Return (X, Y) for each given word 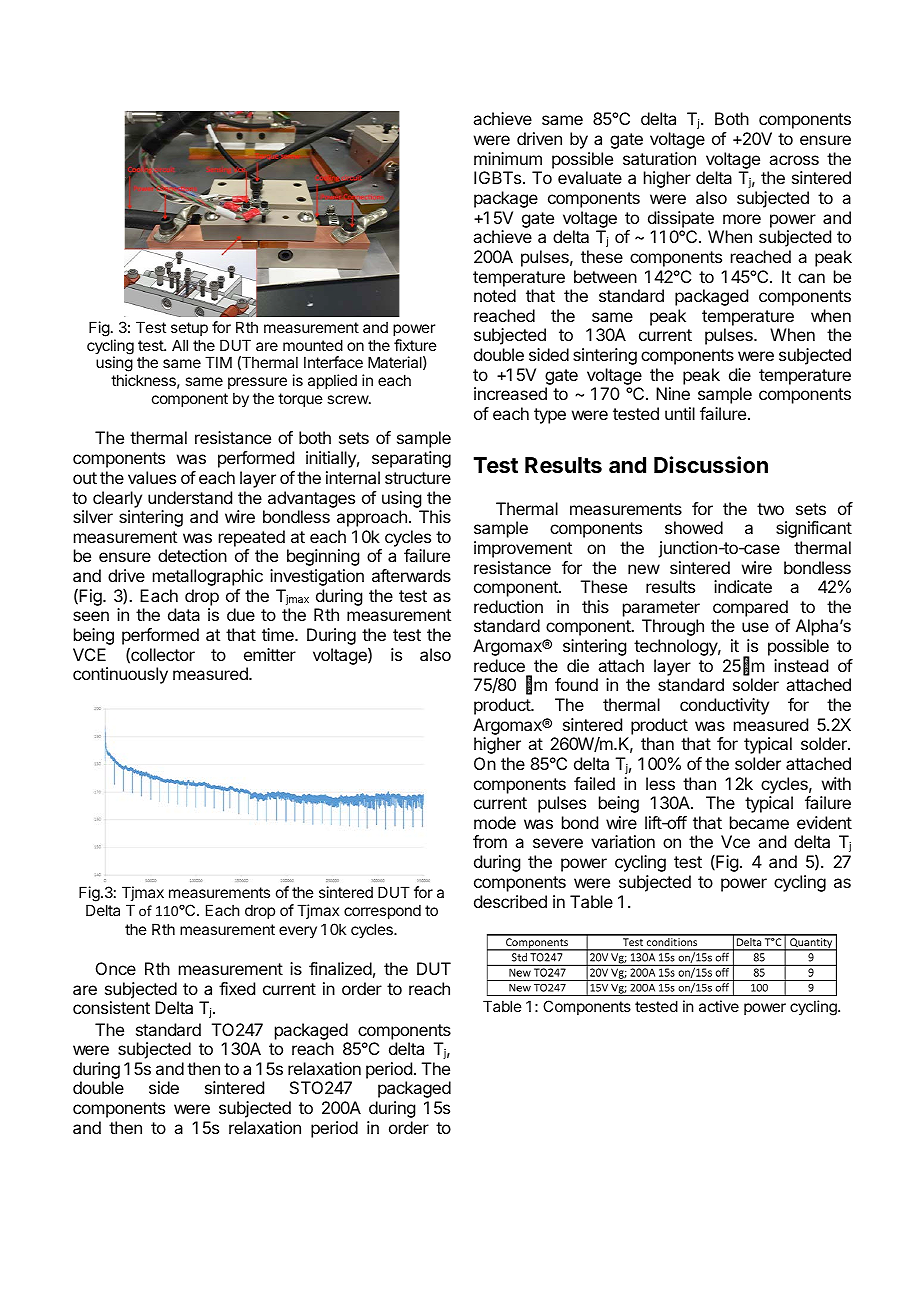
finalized (340, 968)
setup (189, 329)
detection (192, 555)
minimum (508, 158)
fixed (237, 988)
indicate (743, 586)
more (742, 219)
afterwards (411, 575)
